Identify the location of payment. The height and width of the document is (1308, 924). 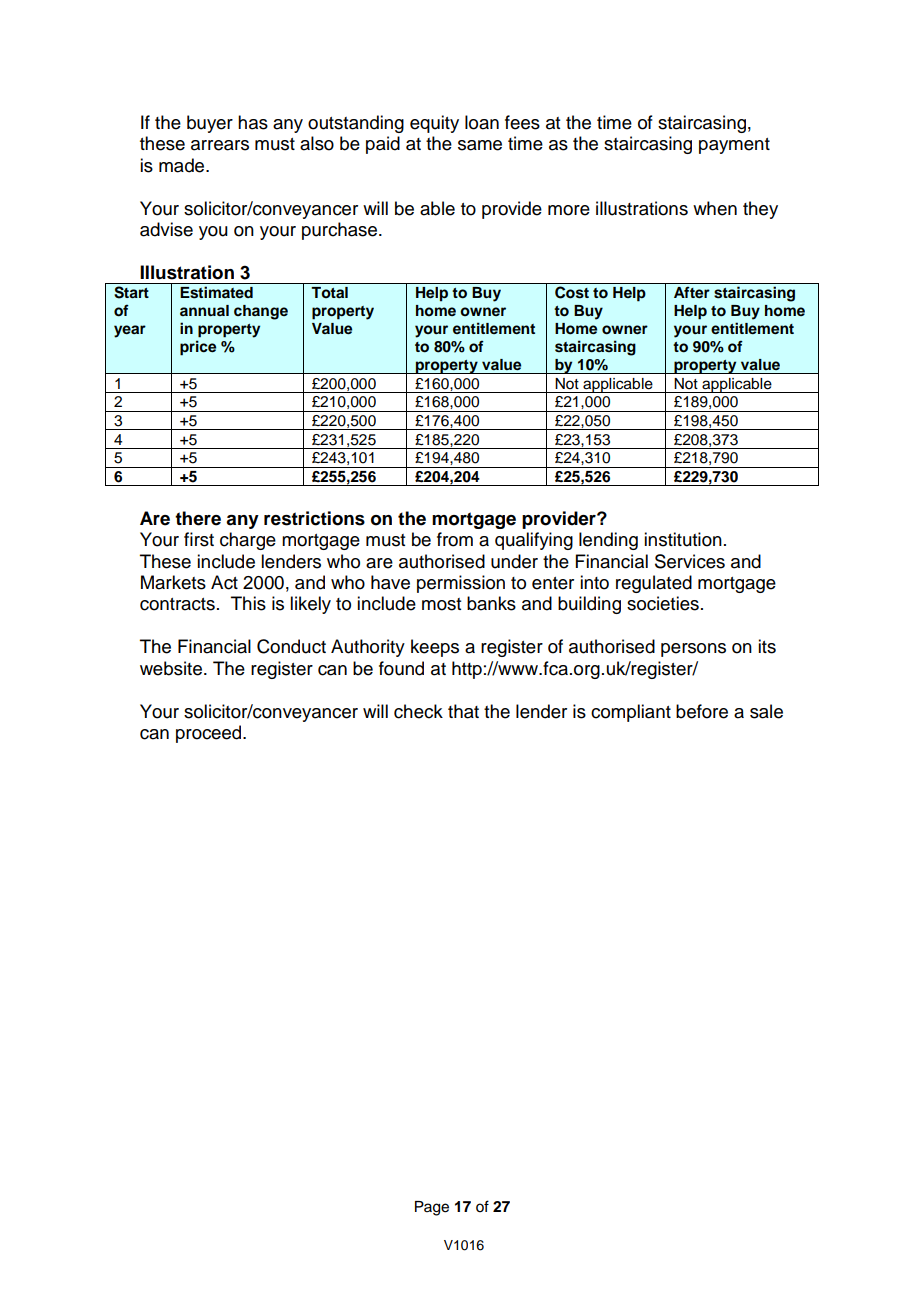
(734, 146).
